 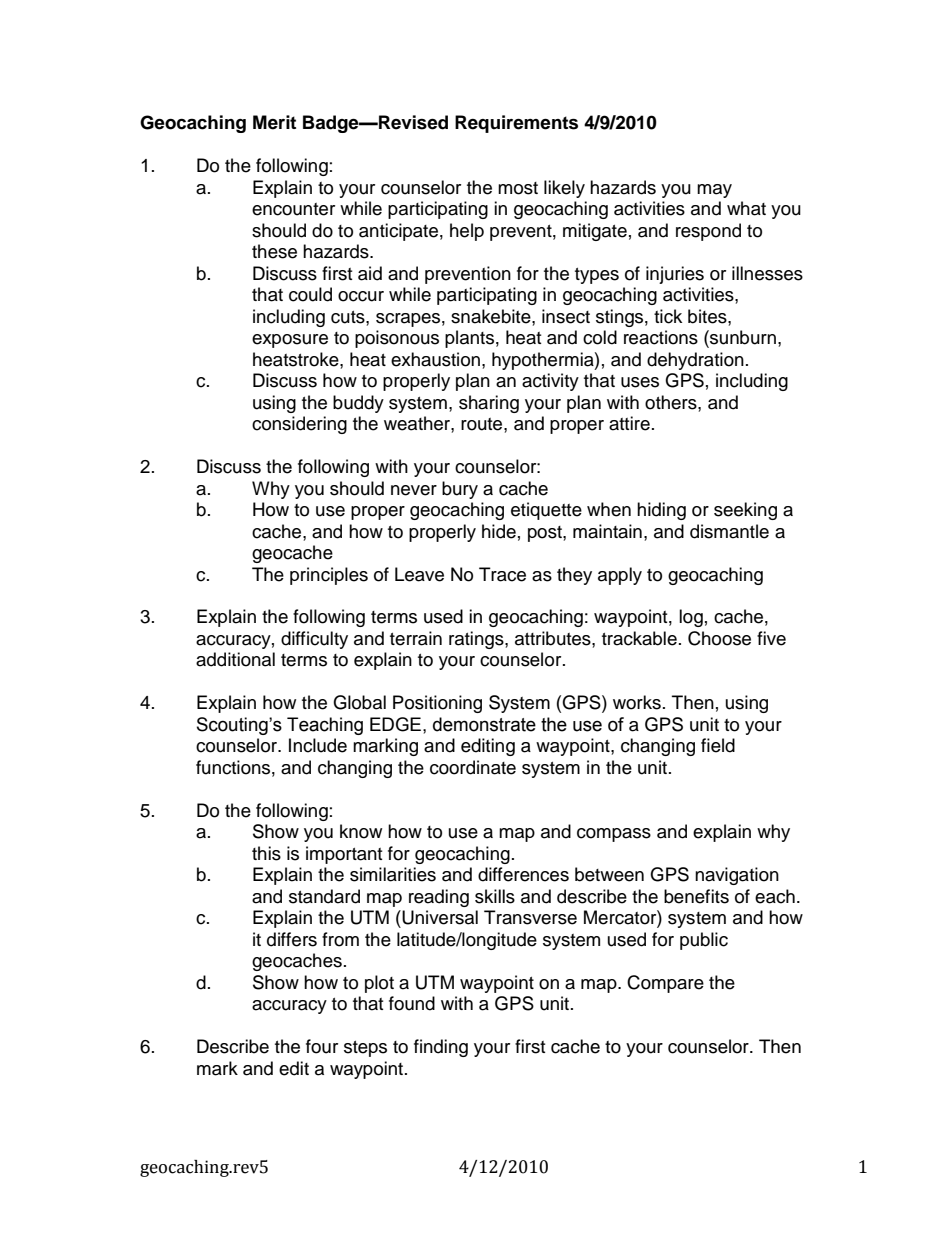 What do you see at coordinates (502, 574) in the document?
I see `Trace` at bounding box center [502, 574].
